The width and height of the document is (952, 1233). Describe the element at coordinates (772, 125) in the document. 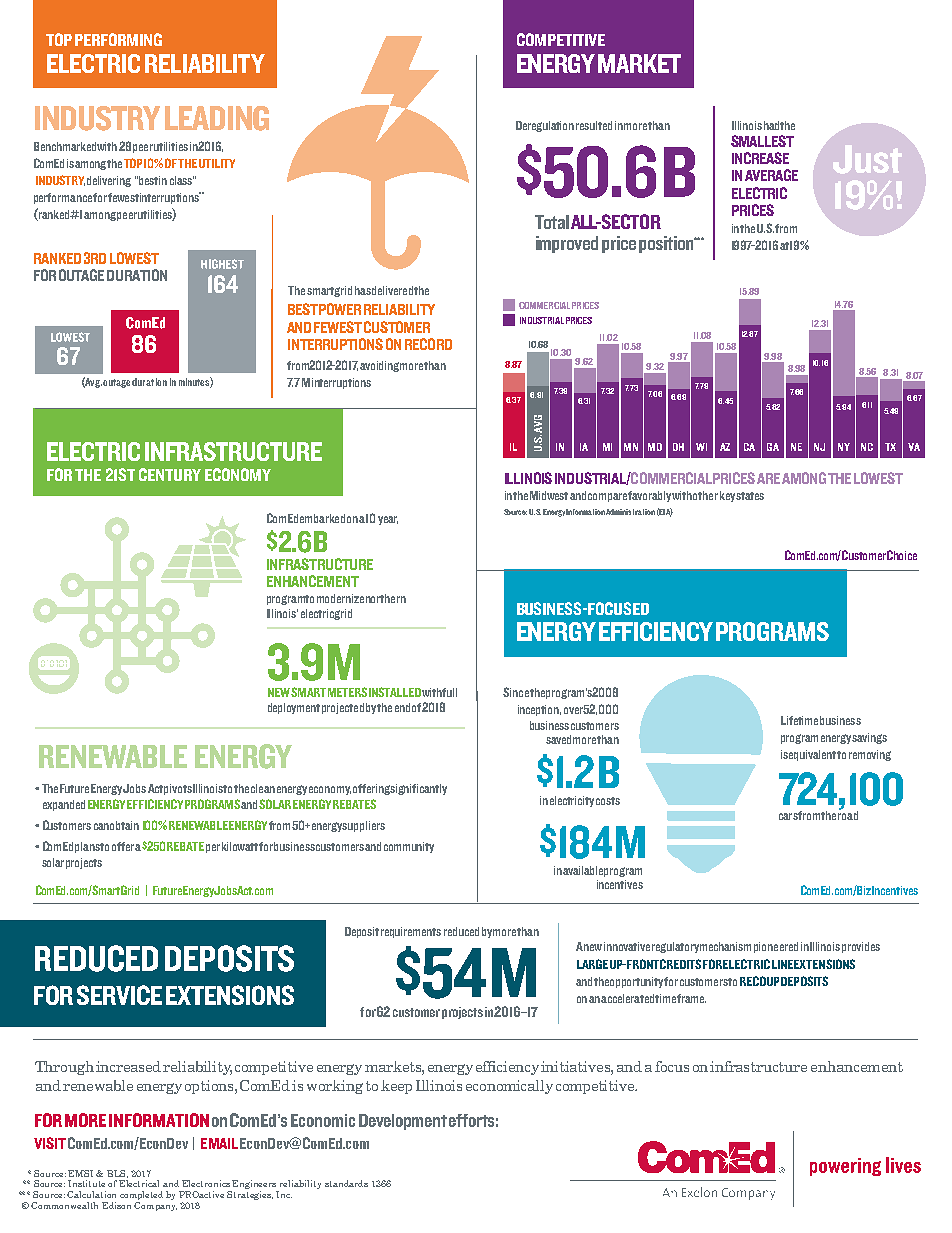

I see `had` at that location.
